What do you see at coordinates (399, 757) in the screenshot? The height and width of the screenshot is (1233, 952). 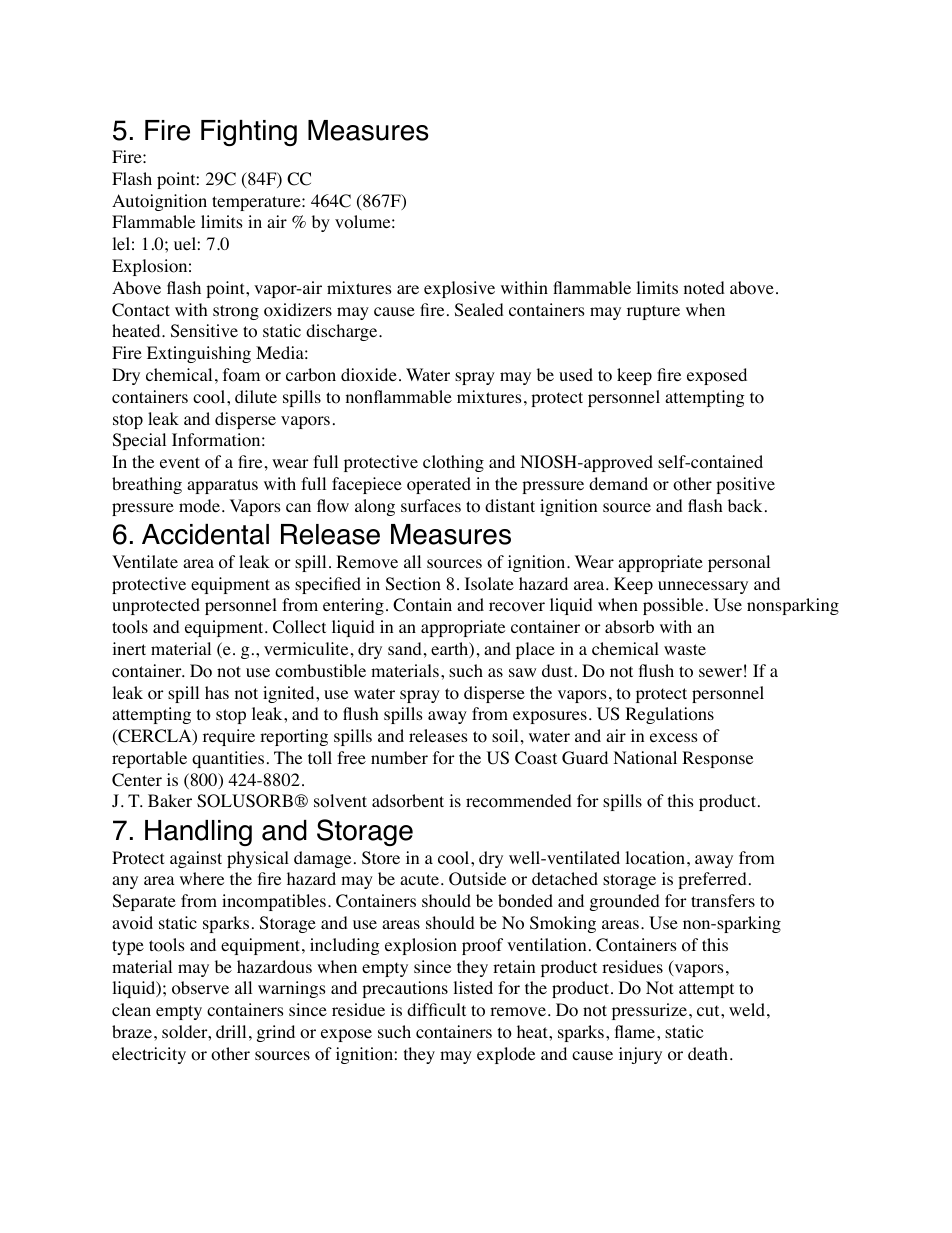 I see `number` at bounding box center [399, 757].
